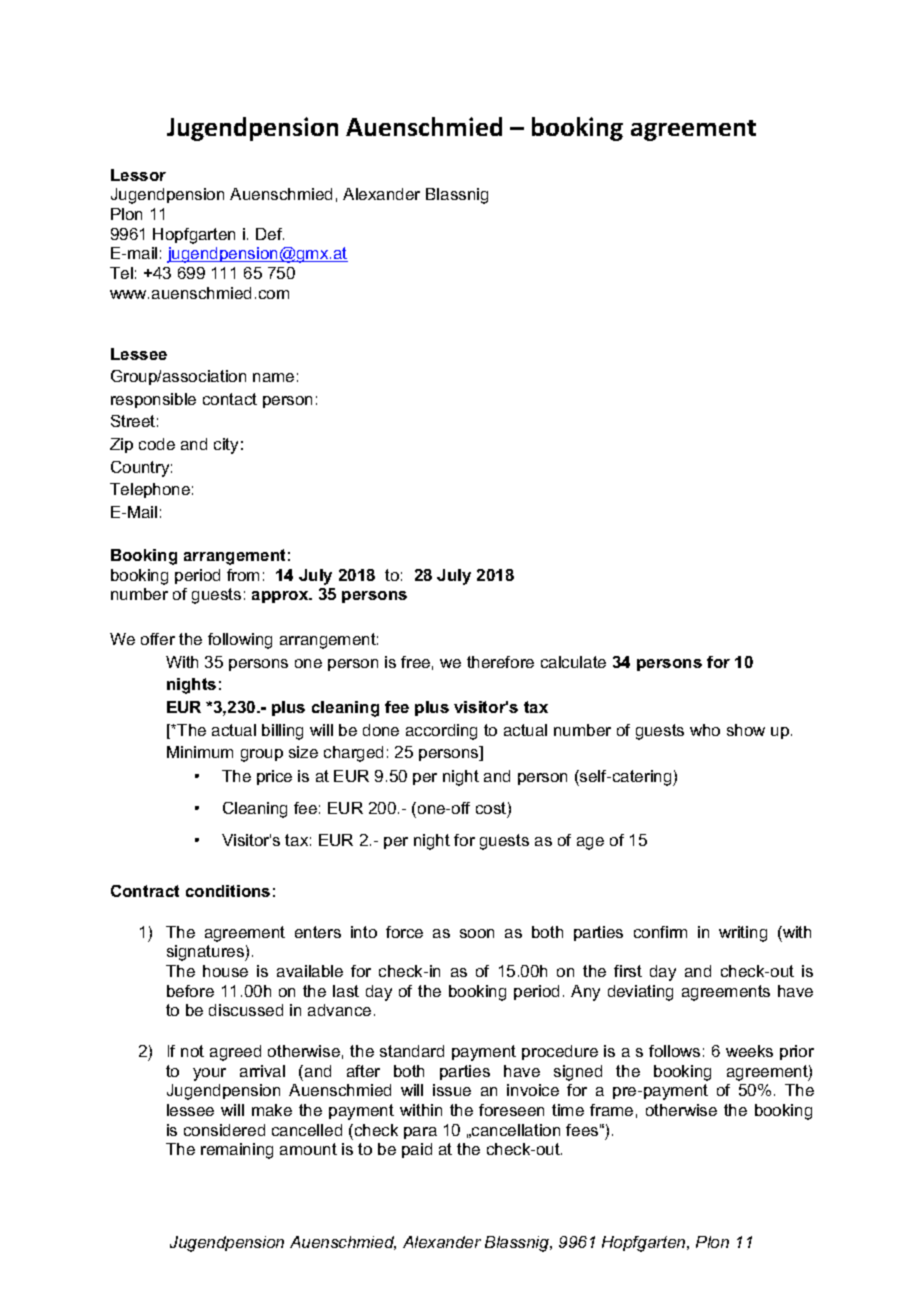 The image size is (924, 1308). I want to click on who, so click(705, 730).
